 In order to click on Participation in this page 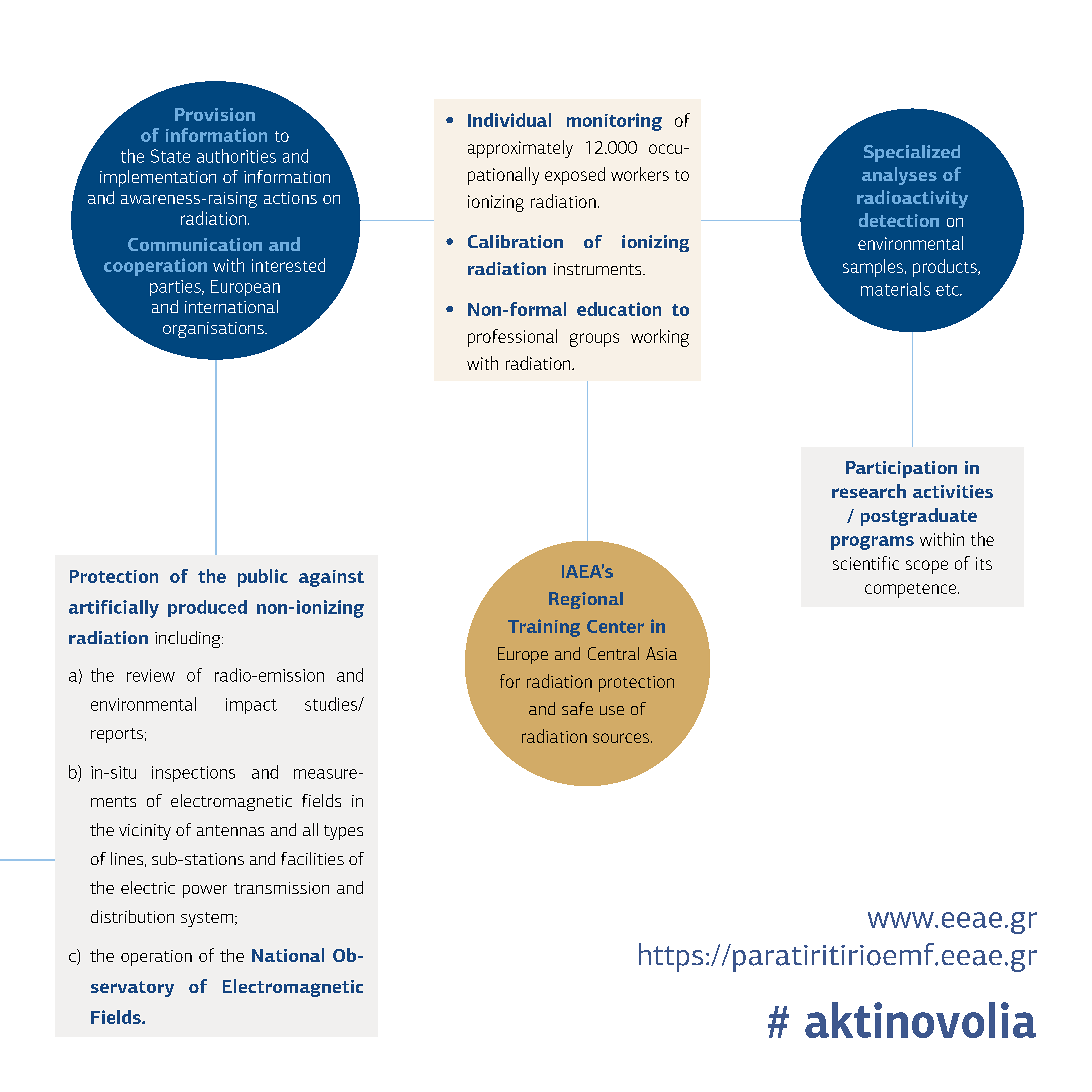, I will do `click(901, 469)`.
